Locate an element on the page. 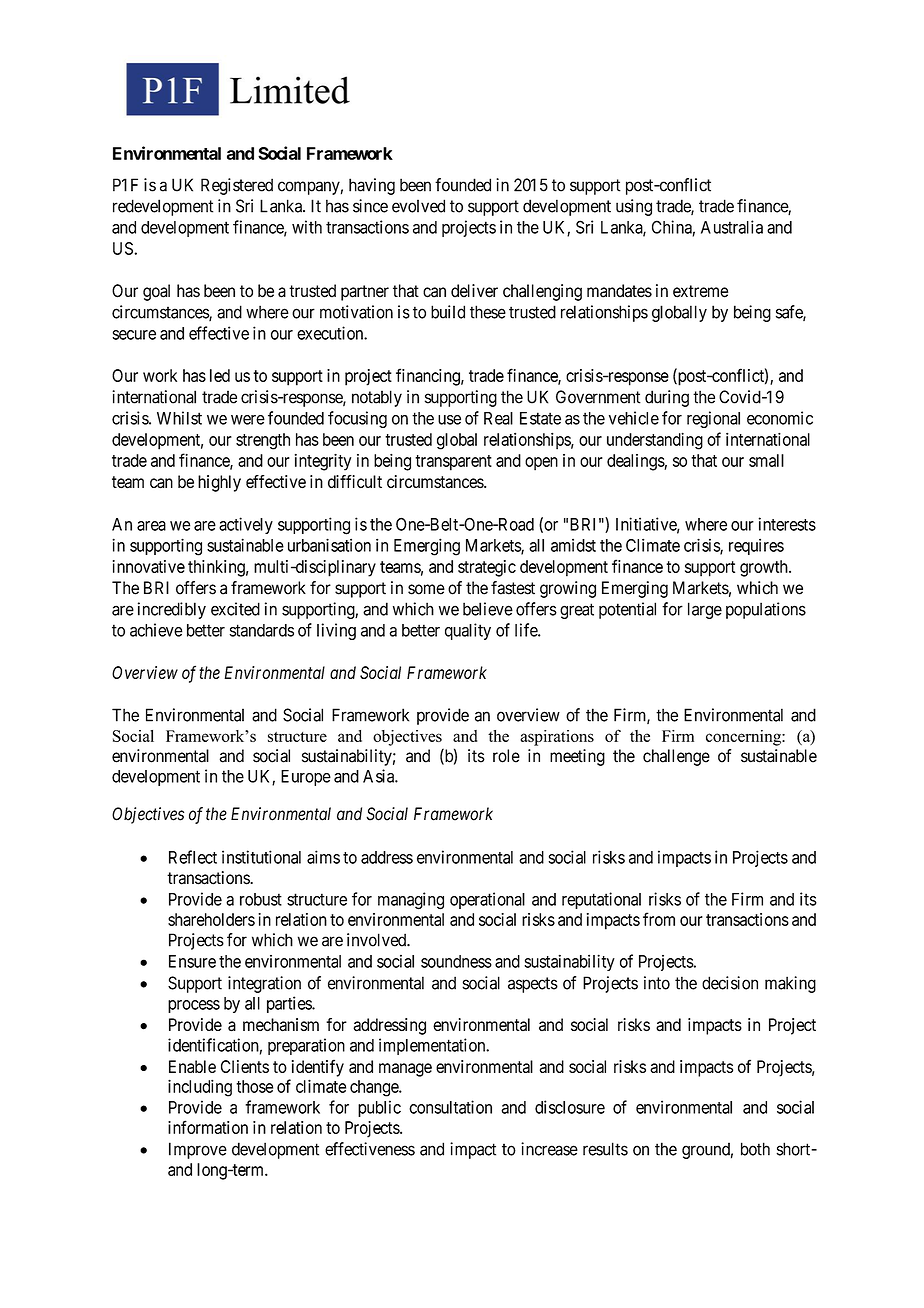 The width and height of the document is (924, 1308). shareholders is located at coordinates (211, 919).
